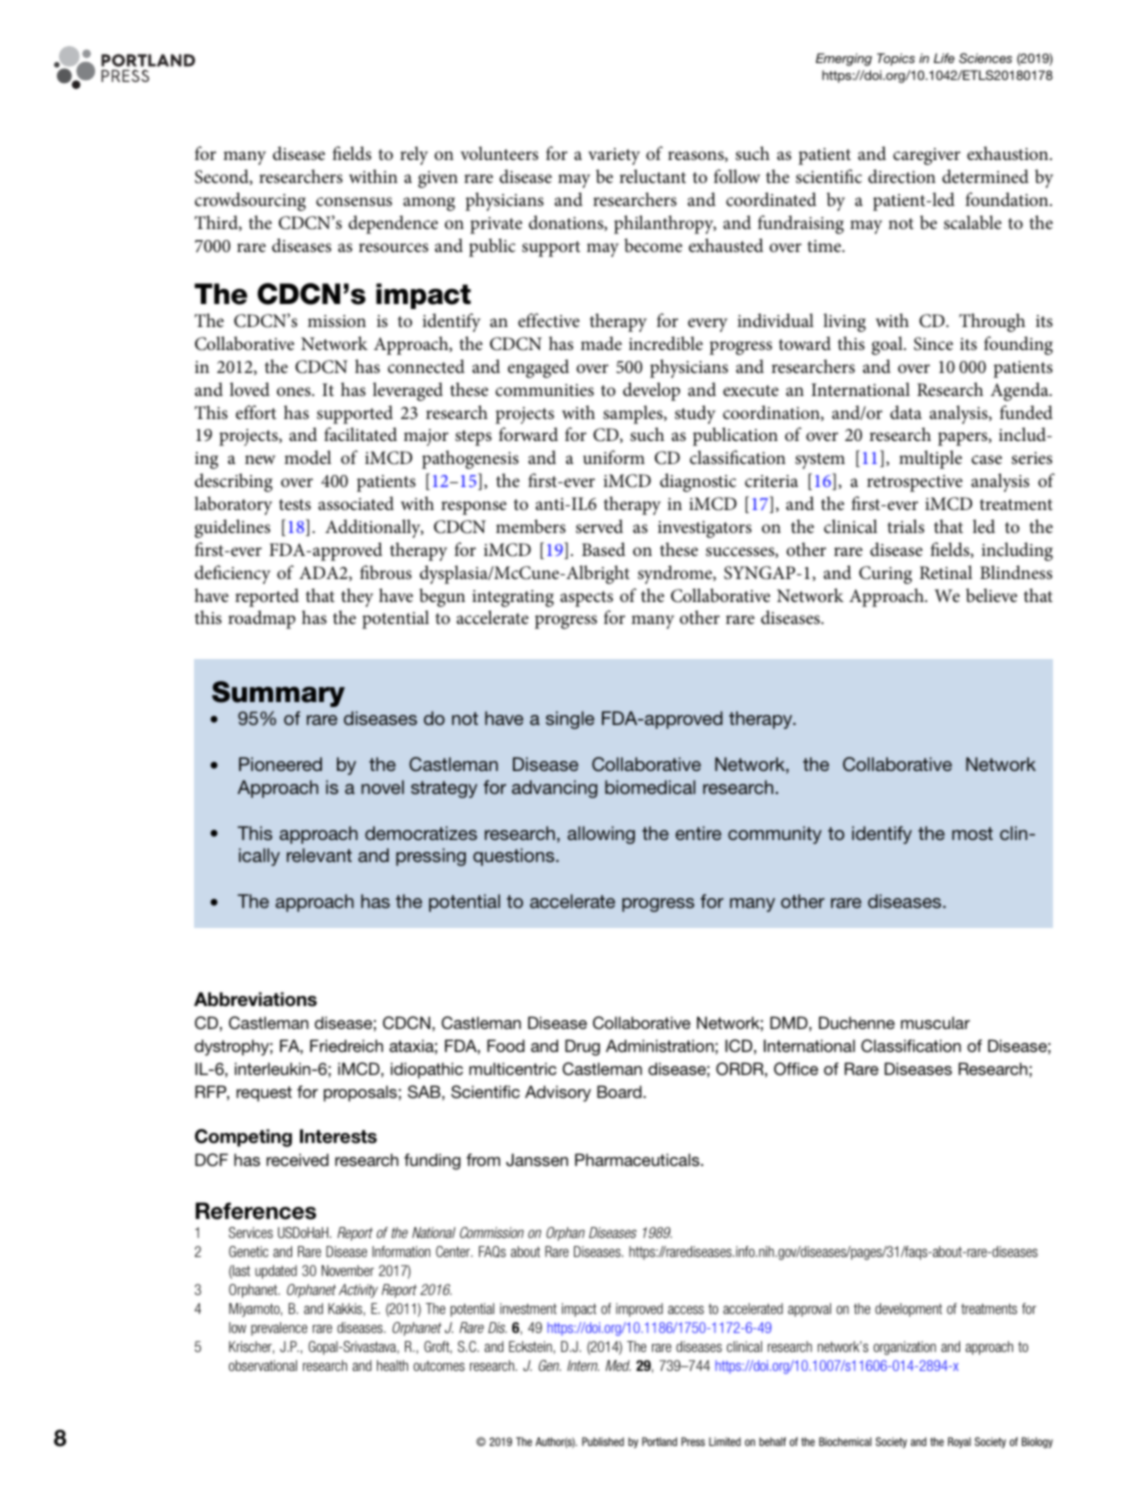  I want to click on served, so click(599, 526).
